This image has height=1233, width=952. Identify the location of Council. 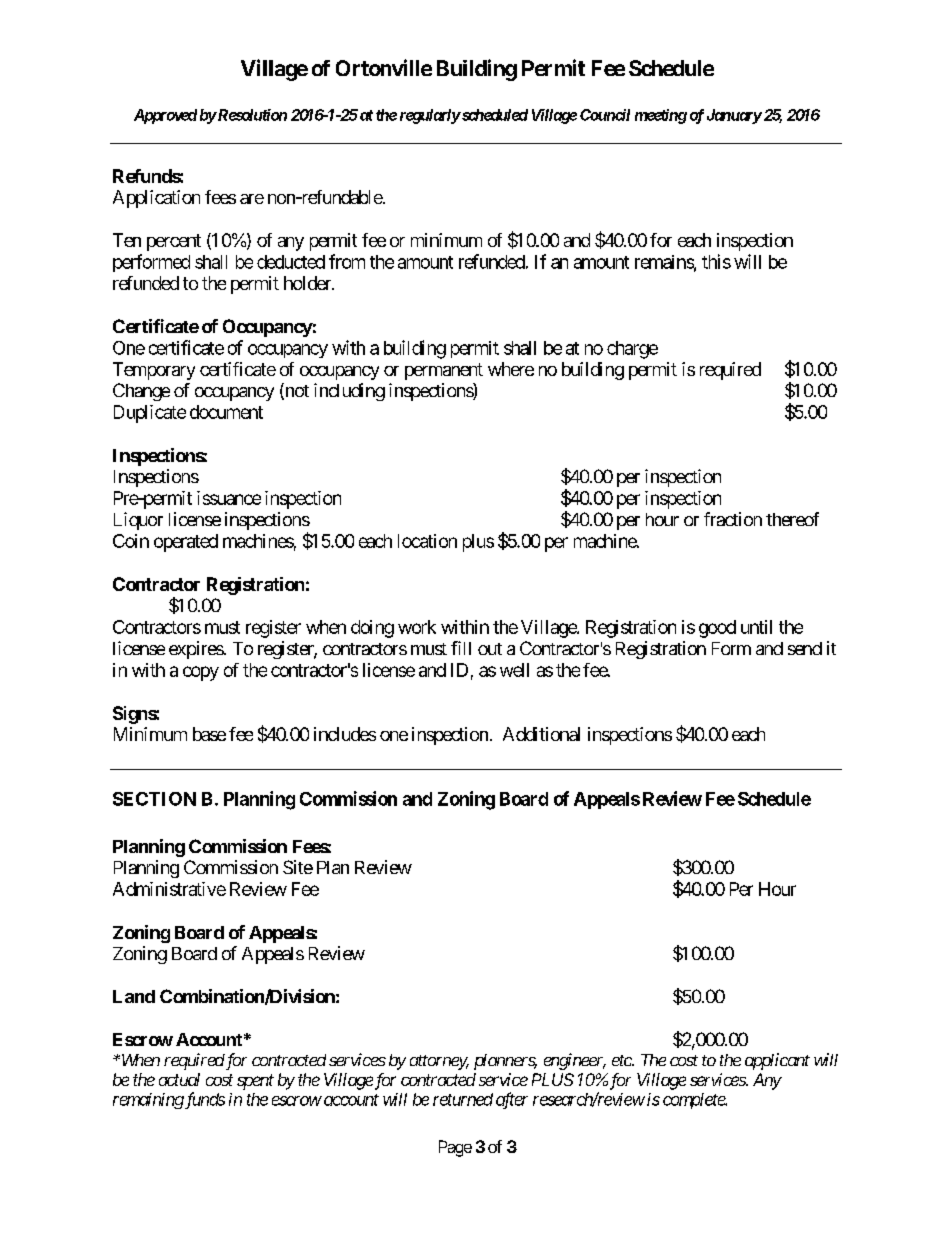
(605, 115).
